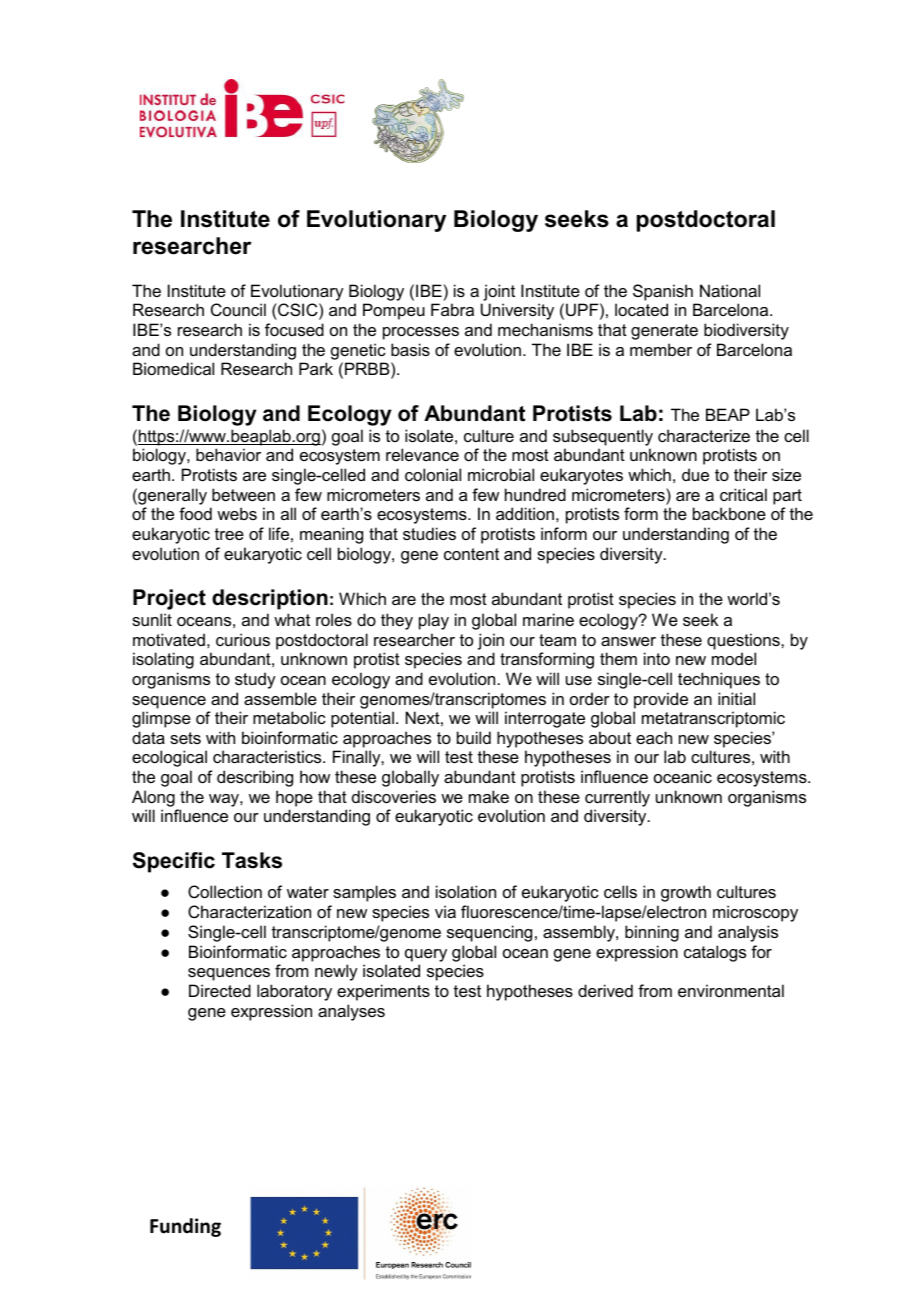 The image size is (924, 1308). I want to click on tree, so click(229, 534).
